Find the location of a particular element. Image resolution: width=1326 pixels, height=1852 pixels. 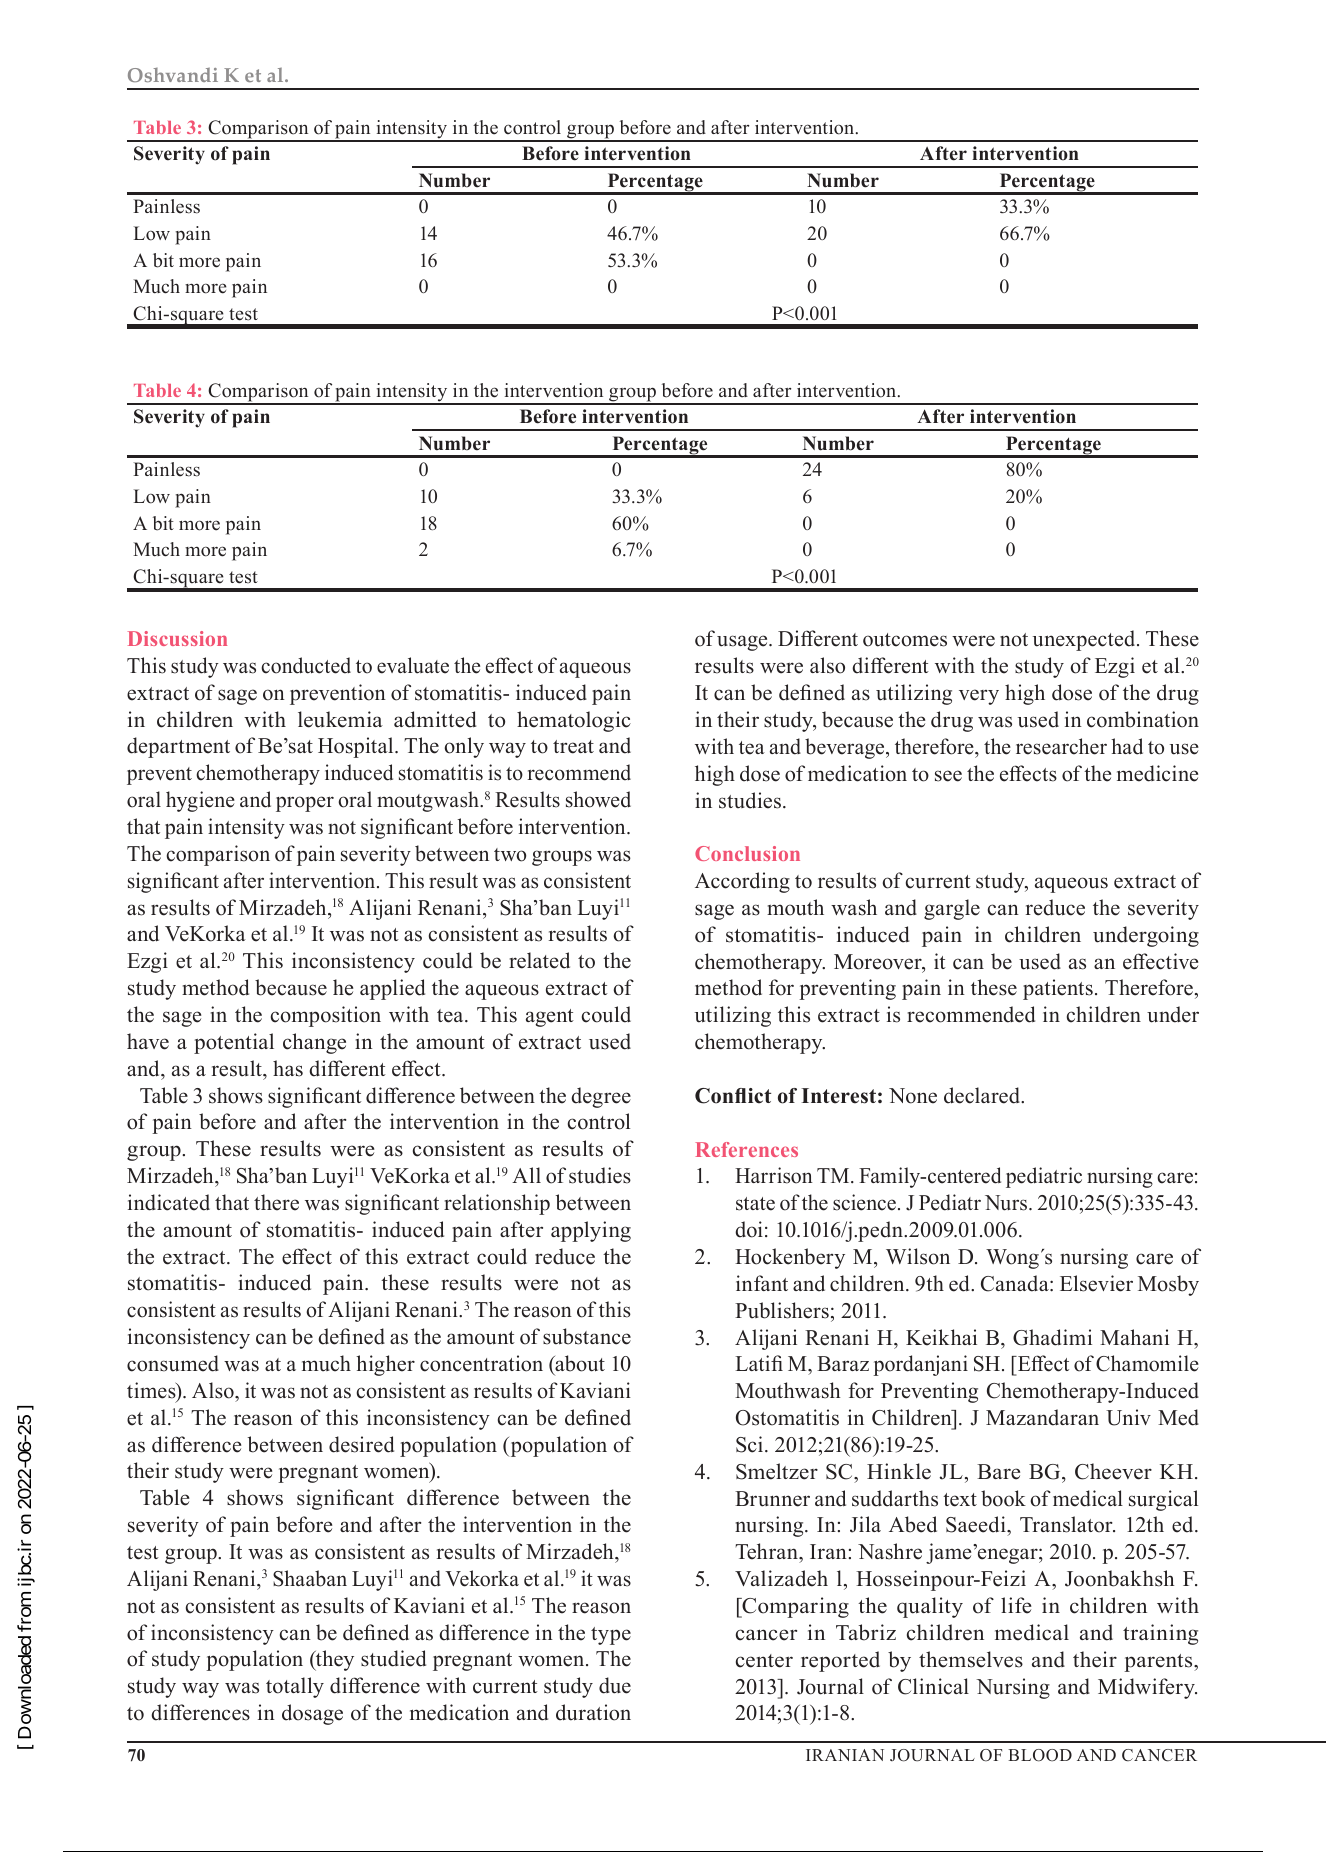

hematologic is located at coordinates (574, 721).
